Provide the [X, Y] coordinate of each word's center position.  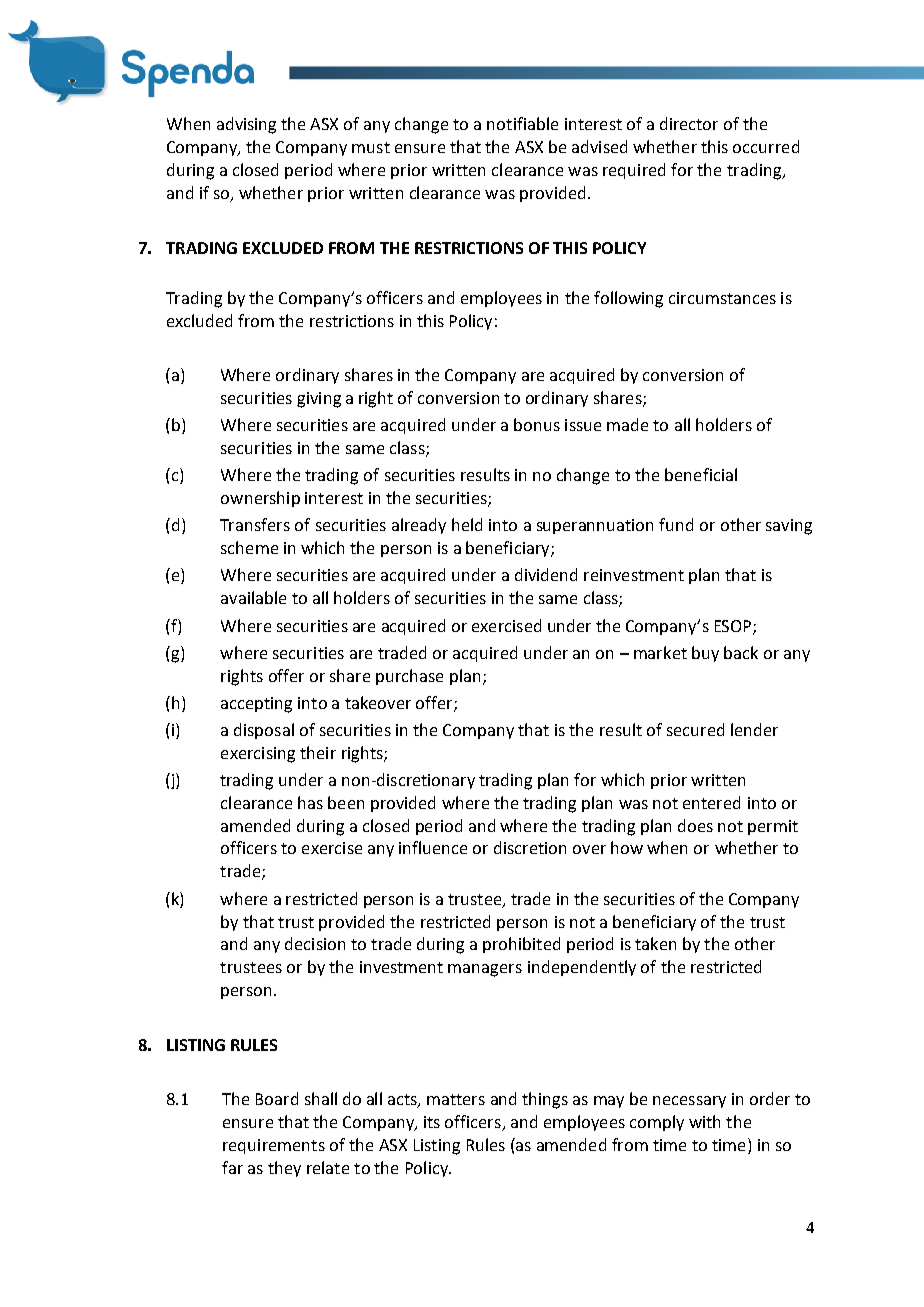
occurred [766, 146]
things [545, 1100]
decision [315, 943]
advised [599, 146]
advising [246, 125]
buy [705, 654]
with [704, 1121]
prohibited [521, 945]
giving [319, 400]
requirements [274, 1146]
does [695, 825]
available [253, 597]
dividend [546, 574]
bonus [537, 424]
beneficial [701, 474]
